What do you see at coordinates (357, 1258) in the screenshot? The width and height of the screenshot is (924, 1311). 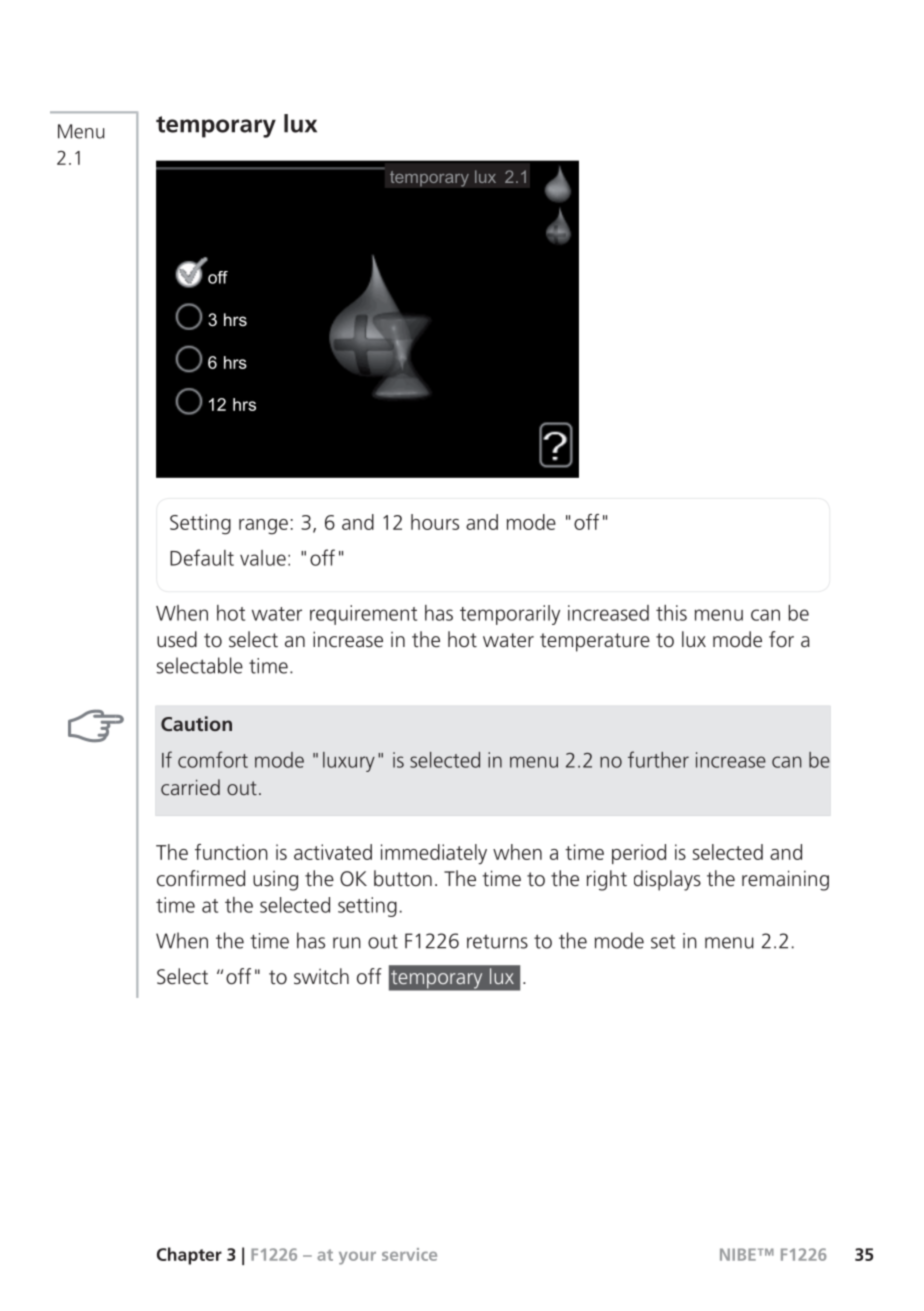 I see `your` at bounding box center [357, 1258].
